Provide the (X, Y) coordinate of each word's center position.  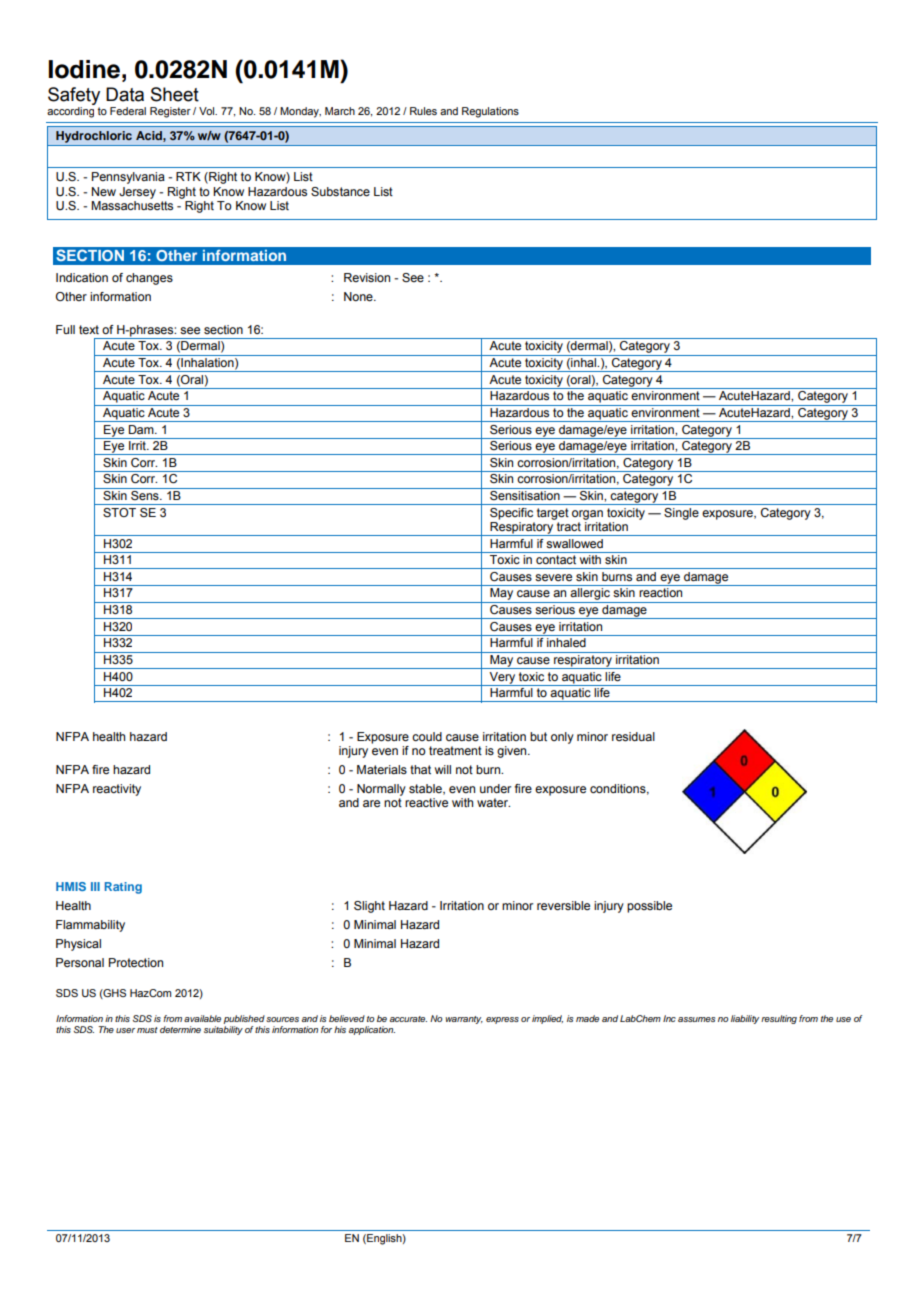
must (147, 1030)
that (420, 769)
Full (65, 329)
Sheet (175, 94)
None (359, 296)
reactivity (117, 790)
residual (633, 736)
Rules (423, 111)
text (89, 329)
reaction (660, 592)
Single (681, 514)
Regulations (490, 112)
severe (553, 577)
